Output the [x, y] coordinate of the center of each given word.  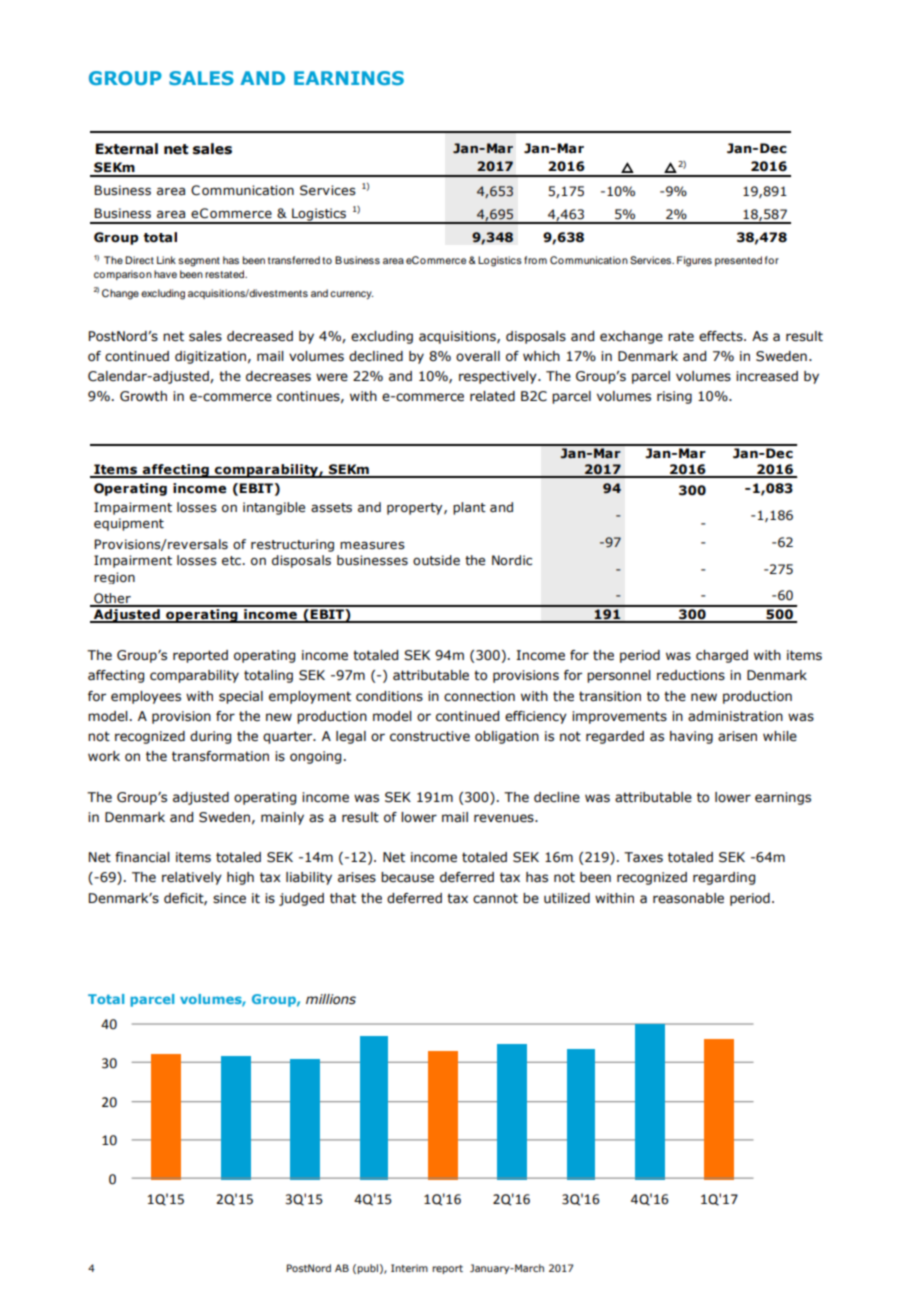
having [691, 737]
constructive [430, 736]
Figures [694, 261]
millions [331, 999]
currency [351, 295]
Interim [409, 1268]
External [127, 149]
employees [146, 697]
